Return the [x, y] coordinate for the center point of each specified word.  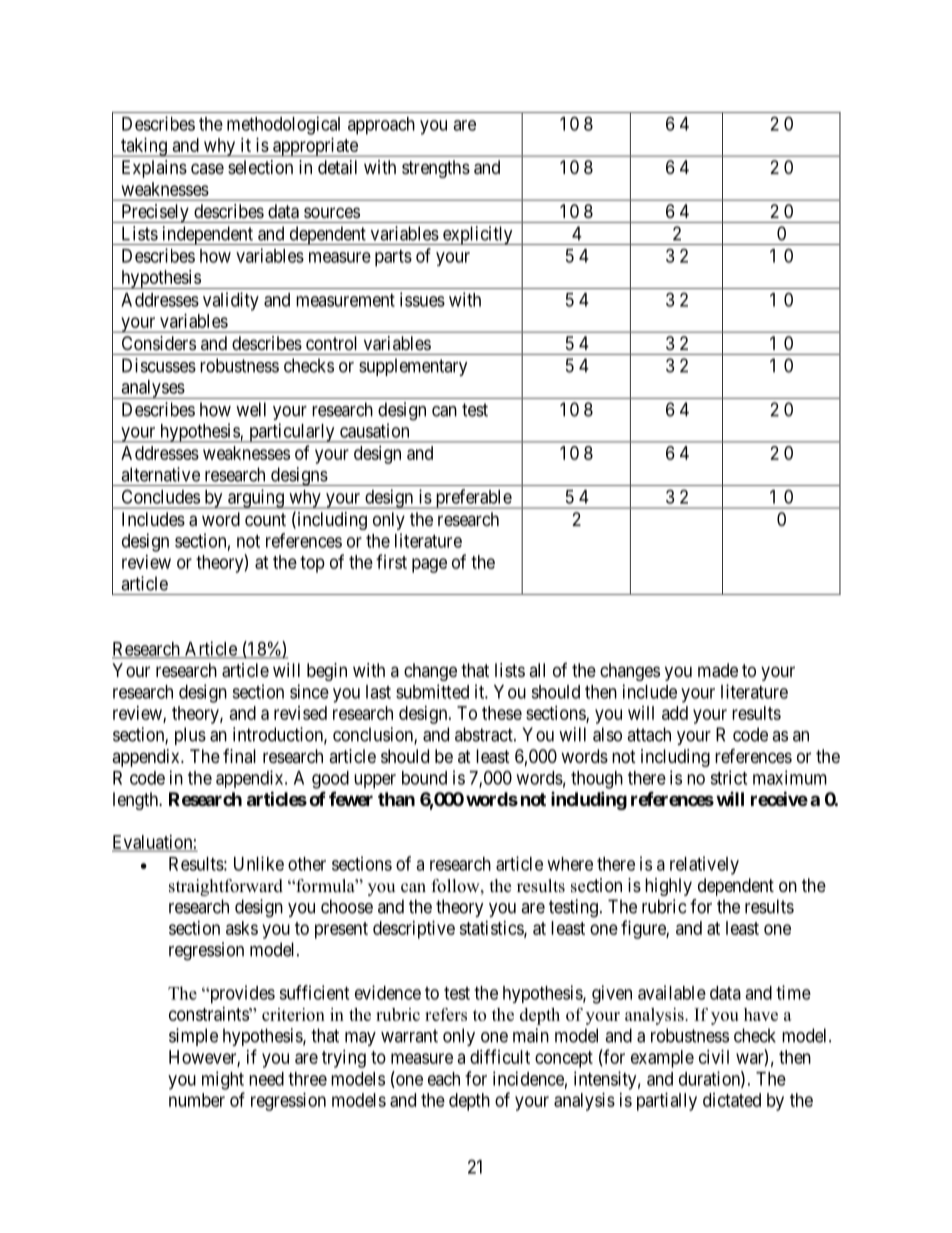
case [207, 168]
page [429, 565]
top [312, 564]
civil [714, 1057]
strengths [436, 169]
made [718, 670]
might [223, 1080]
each [444, 1079]
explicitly [478, 235]
